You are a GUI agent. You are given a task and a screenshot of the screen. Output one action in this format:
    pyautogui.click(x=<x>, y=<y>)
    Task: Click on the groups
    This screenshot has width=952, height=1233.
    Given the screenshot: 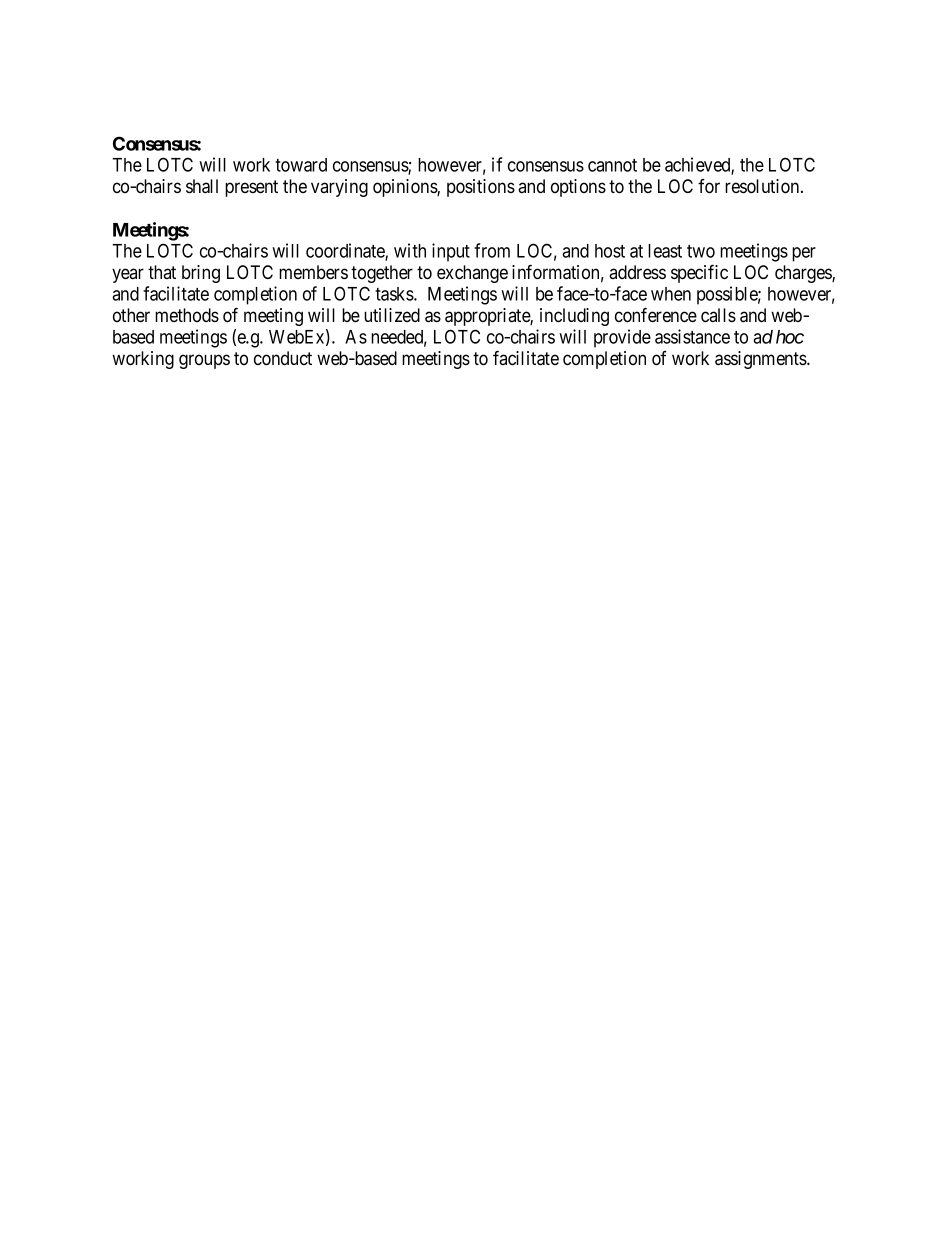 What is the action you would take?
    pyautogui.click(x=204, y=361)
